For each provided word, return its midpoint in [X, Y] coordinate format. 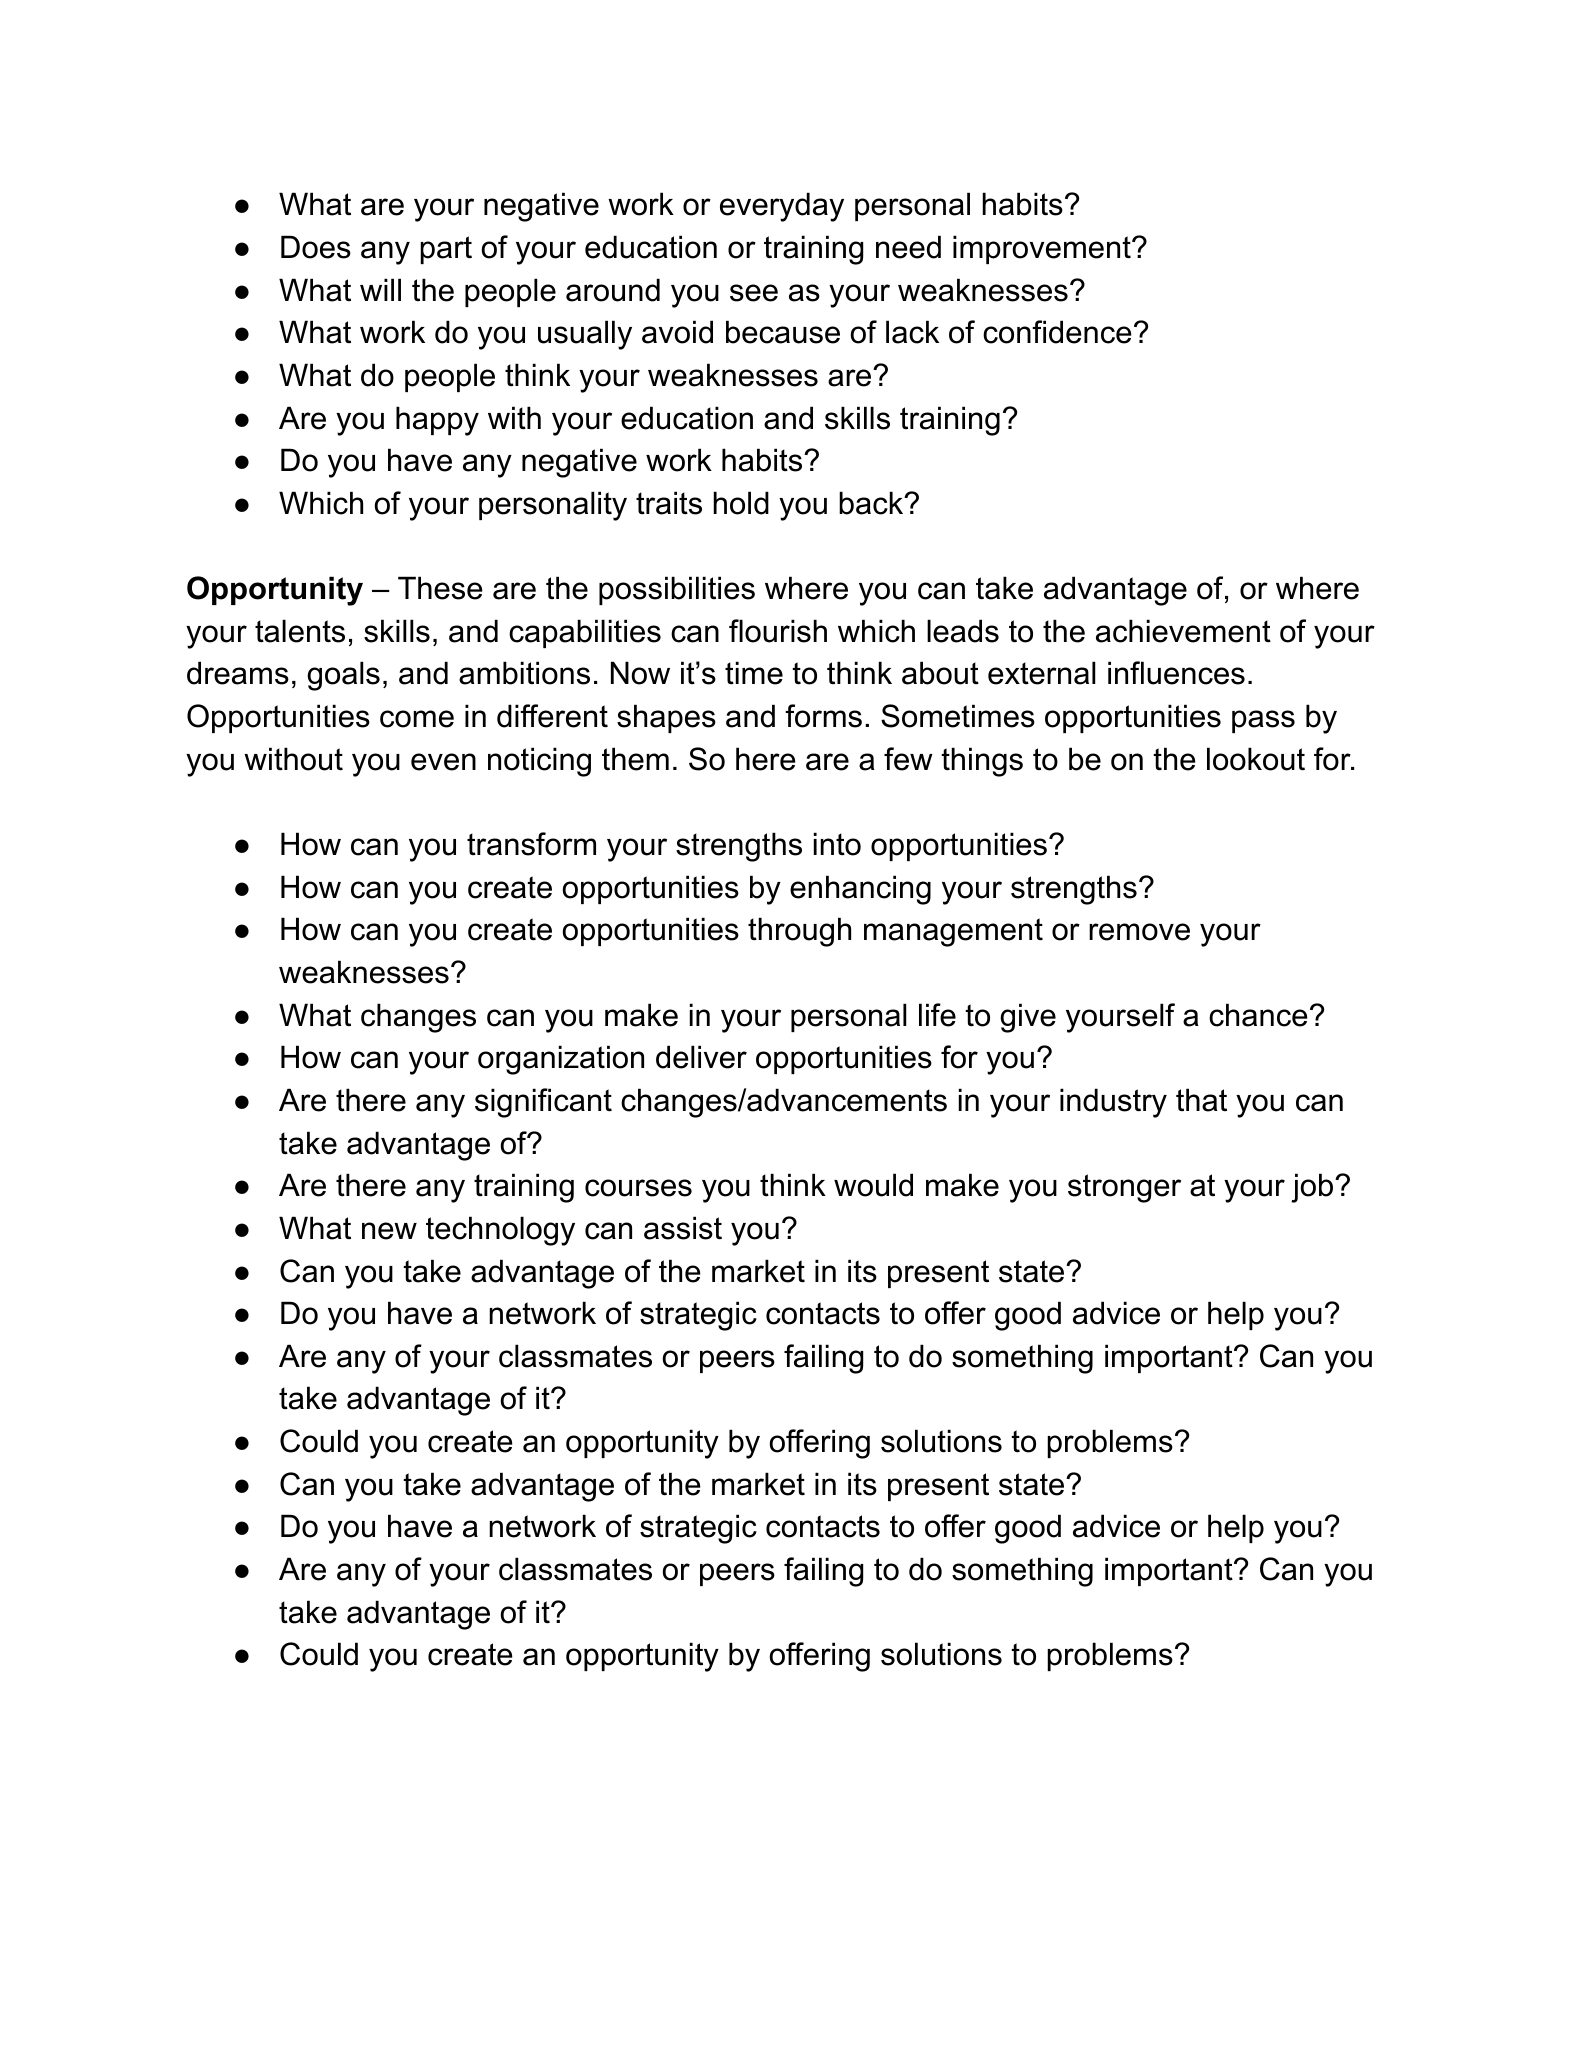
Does [316, 247]
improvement [1043, 249]
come [417, 719]
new [389, 1231]
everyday [782, 207]
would [873, 1185]
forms [823, 716]
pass [1263, 721]
